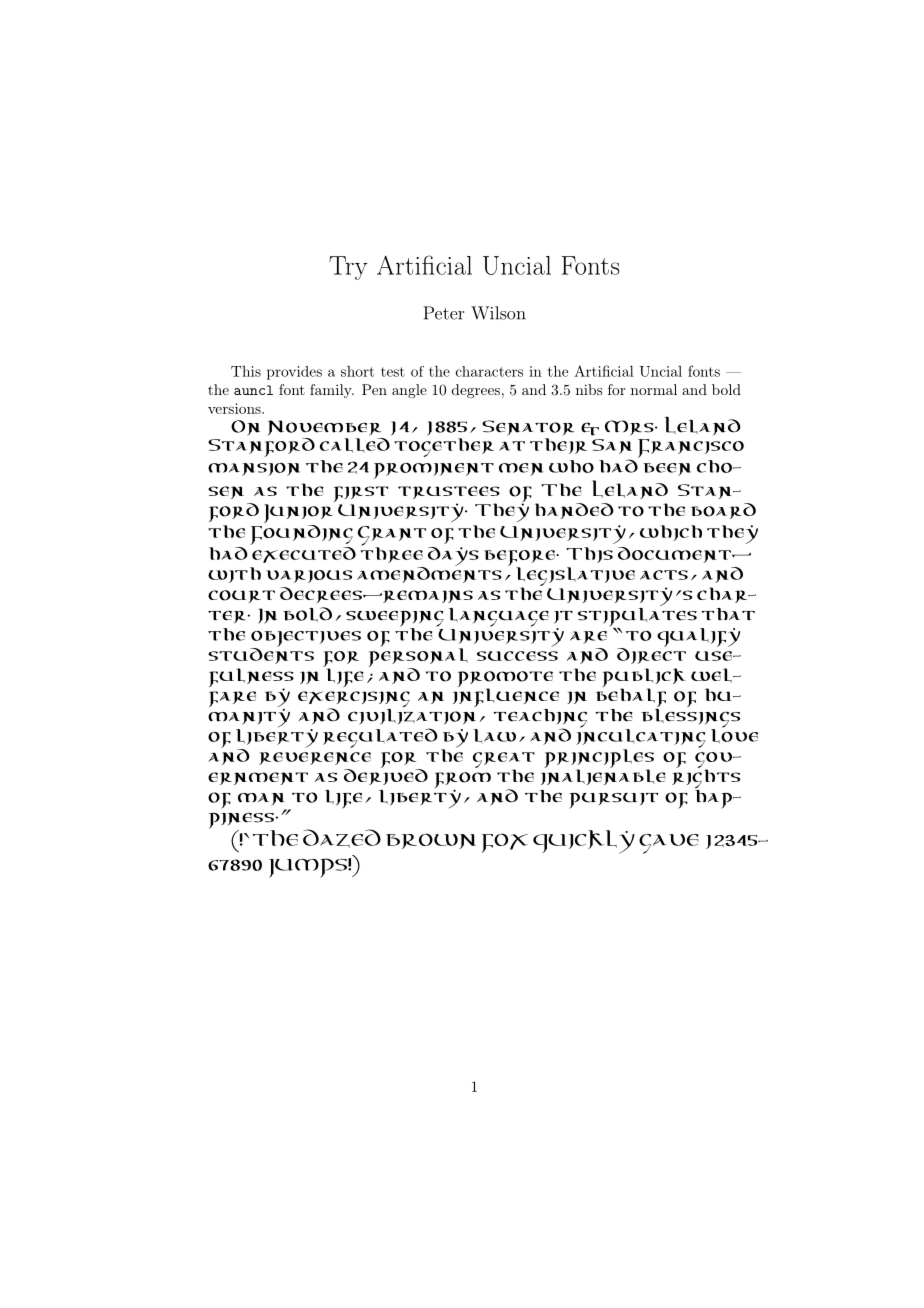 The width and height of the image is (924, 1308). I want to click on FOX, so click(504, 843).
